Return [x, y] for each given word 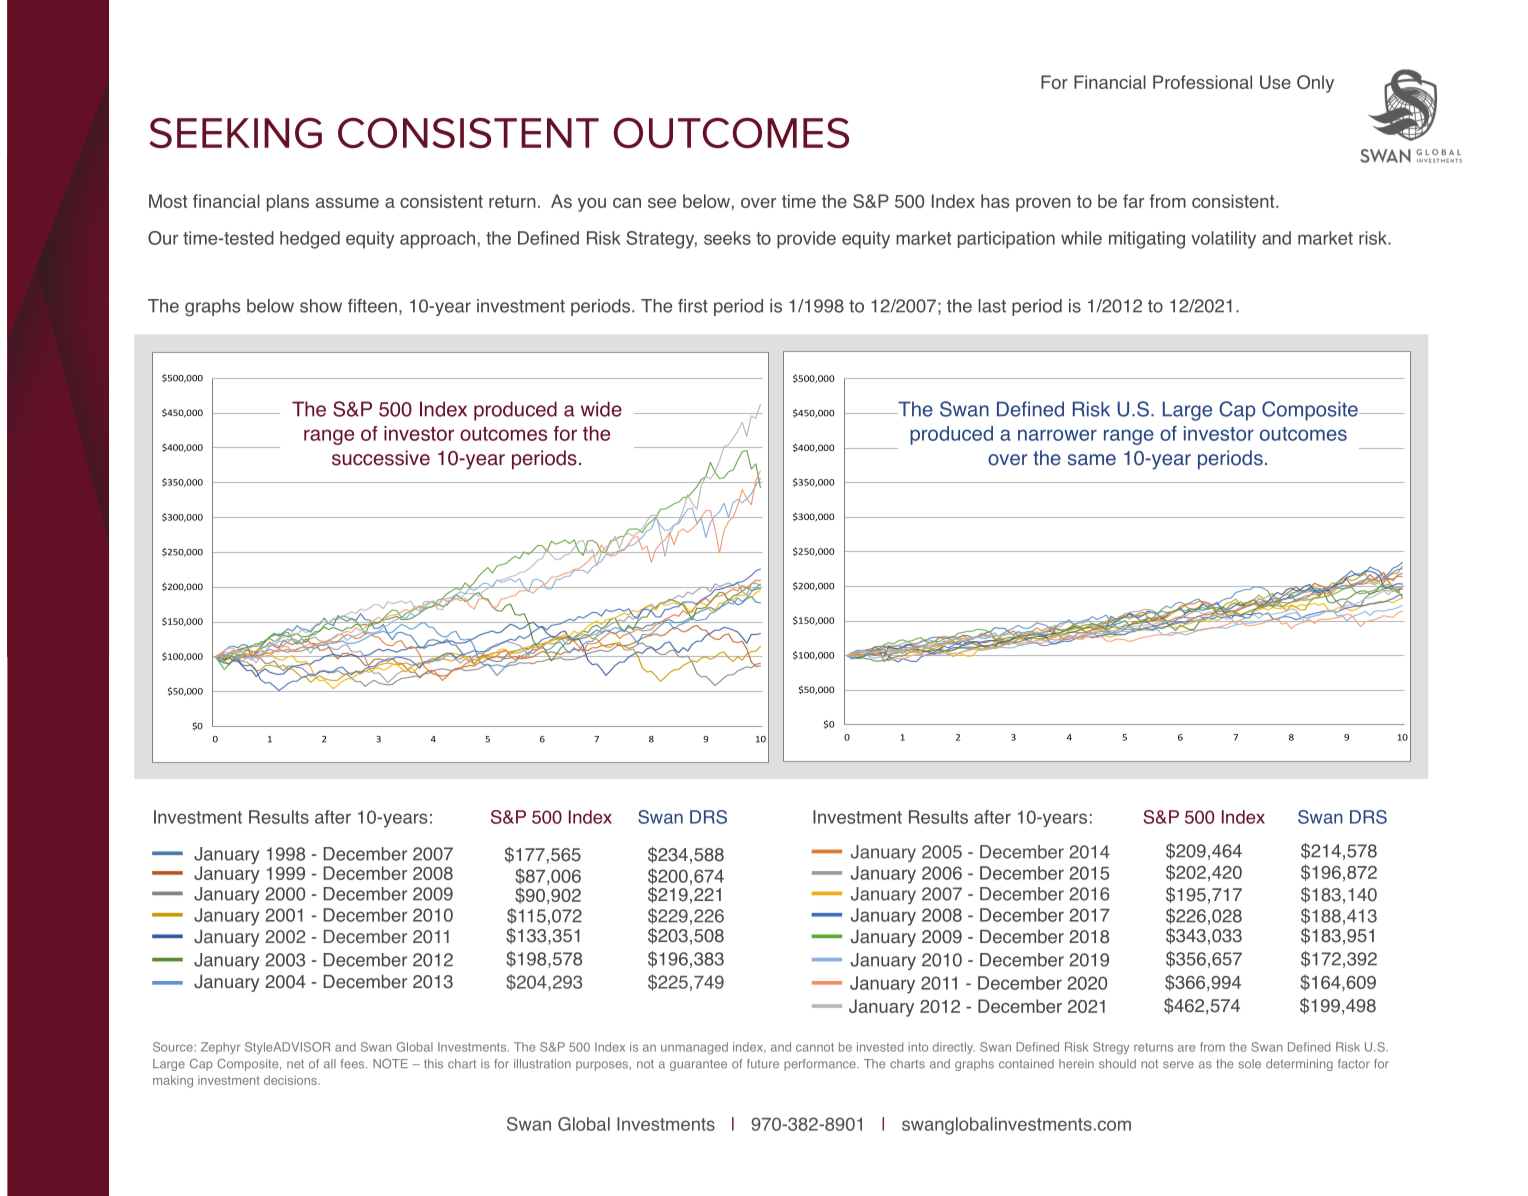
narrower [1057, 435]
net [295, 1064]
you [592, 205]
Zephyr [220, 1048]
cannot [815, 1047]
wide [601, 409]
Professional [1202, 82]
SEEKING [235, 133]
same [1092, 460]
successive [381, 458]
